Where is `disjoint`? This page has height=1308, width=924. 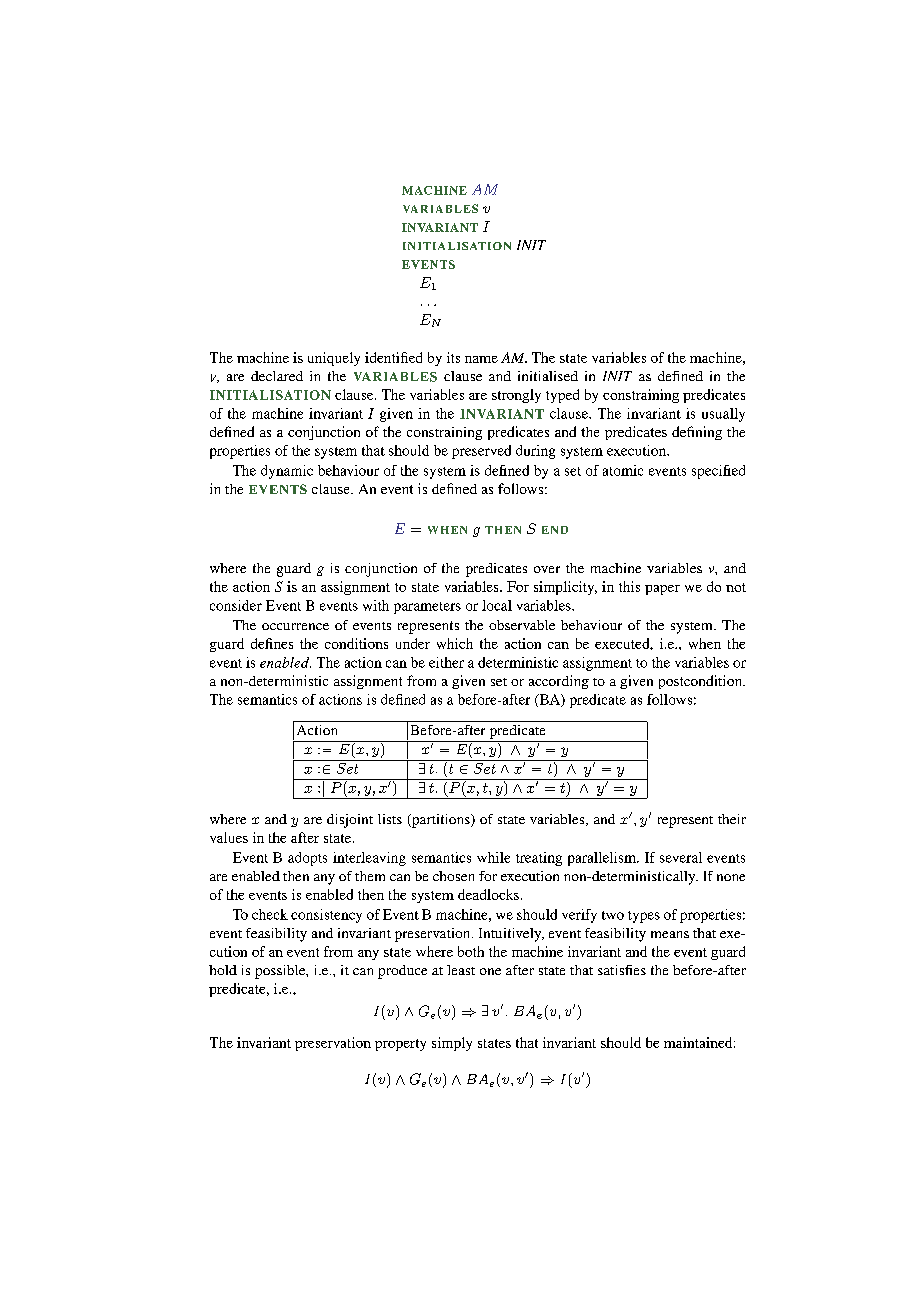 disjoint is located at coordinates (350, 821).
